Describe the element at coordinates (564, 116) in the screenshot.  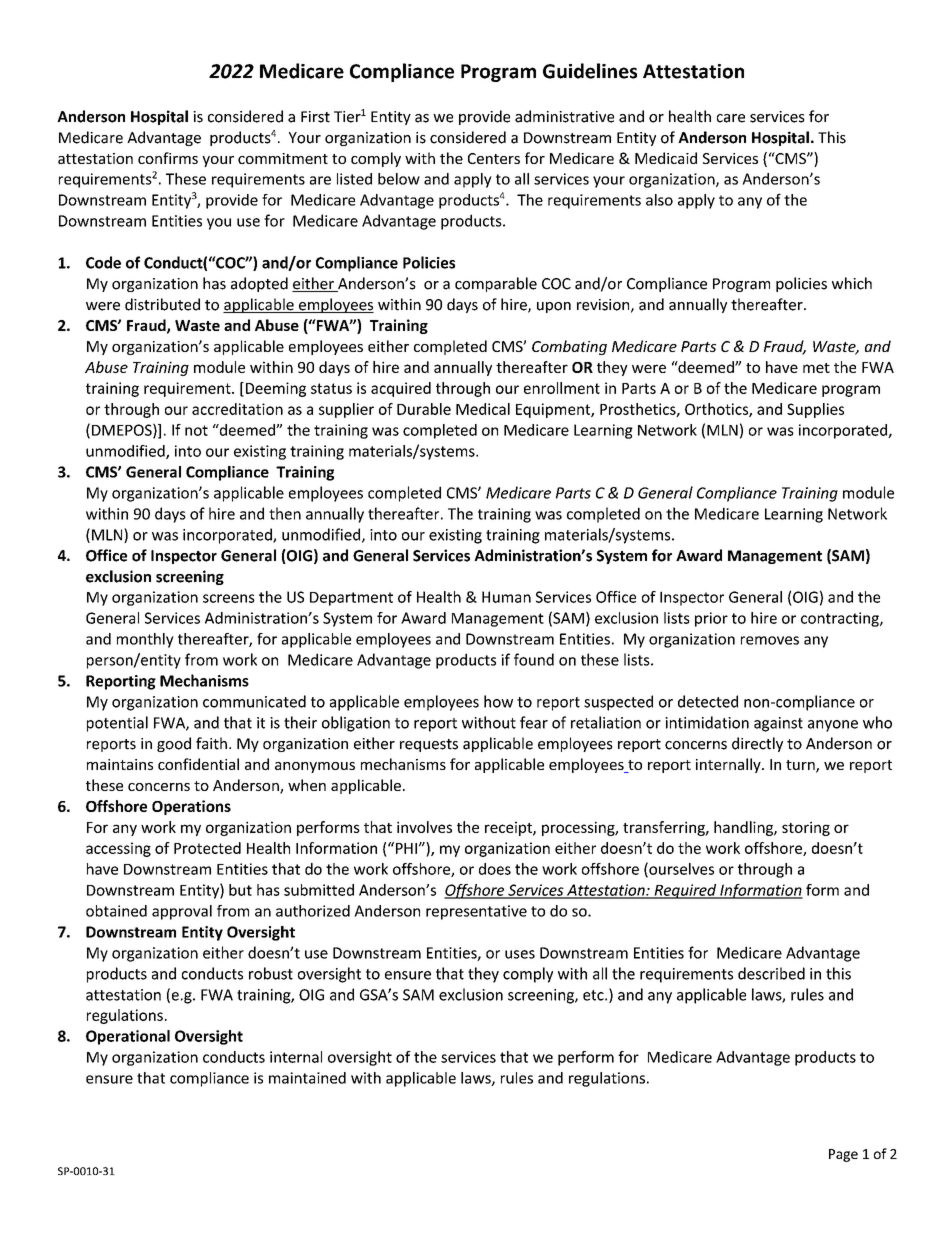
I see `administrative` at that location.
